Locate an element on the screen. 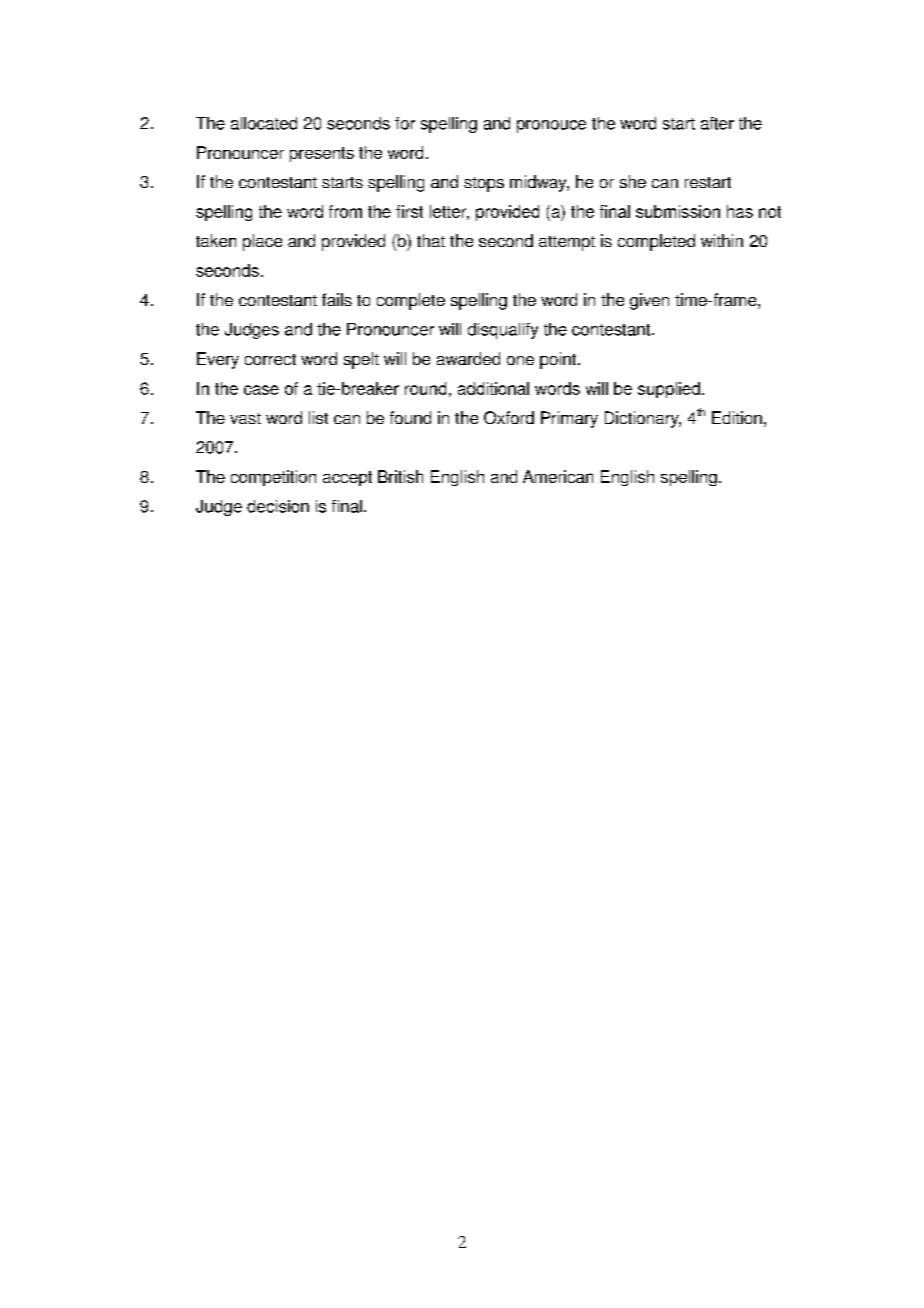  Edition is located at coordinates (737, 417).
